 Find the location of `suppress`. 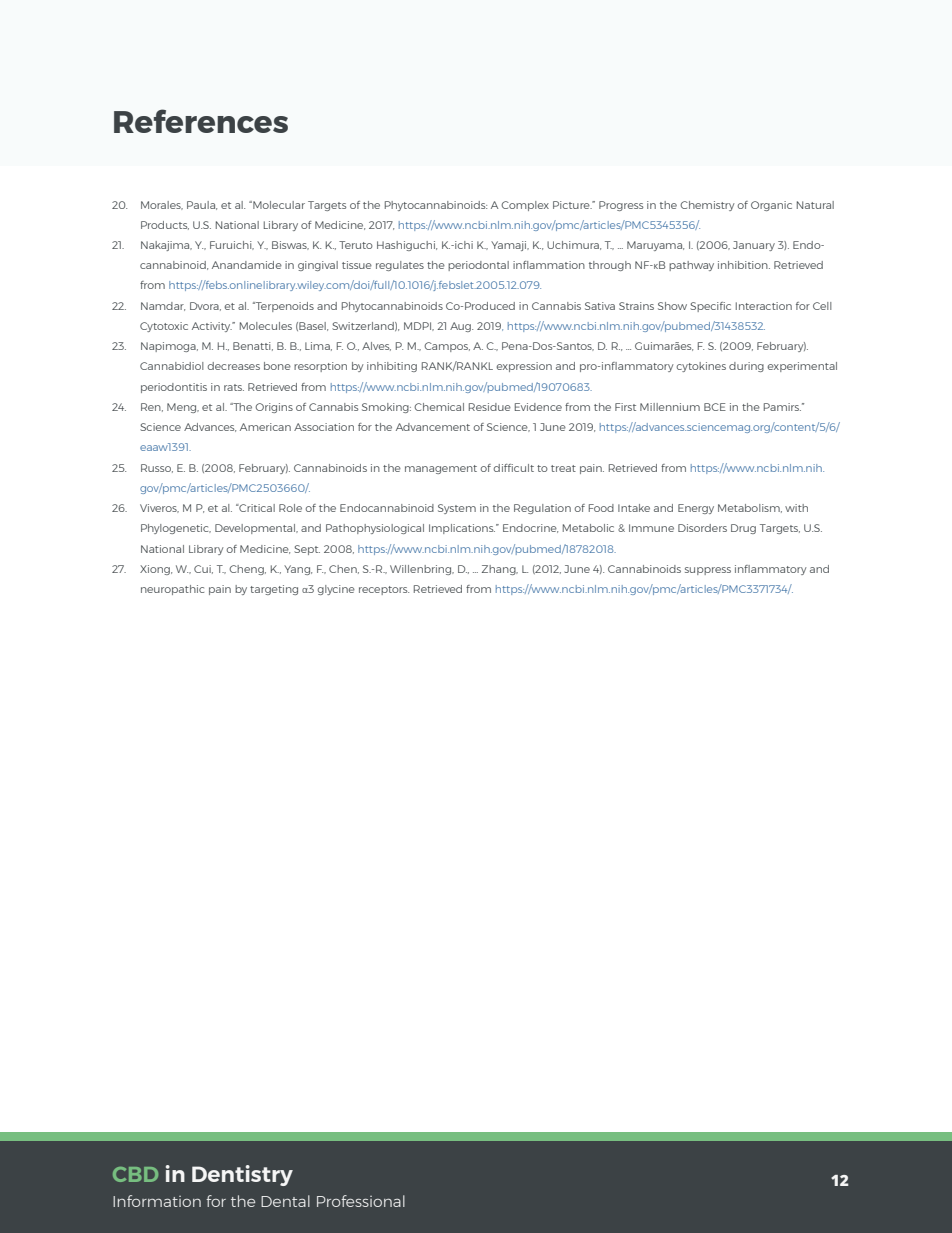

suppress is located at coordinates (708, 571).
